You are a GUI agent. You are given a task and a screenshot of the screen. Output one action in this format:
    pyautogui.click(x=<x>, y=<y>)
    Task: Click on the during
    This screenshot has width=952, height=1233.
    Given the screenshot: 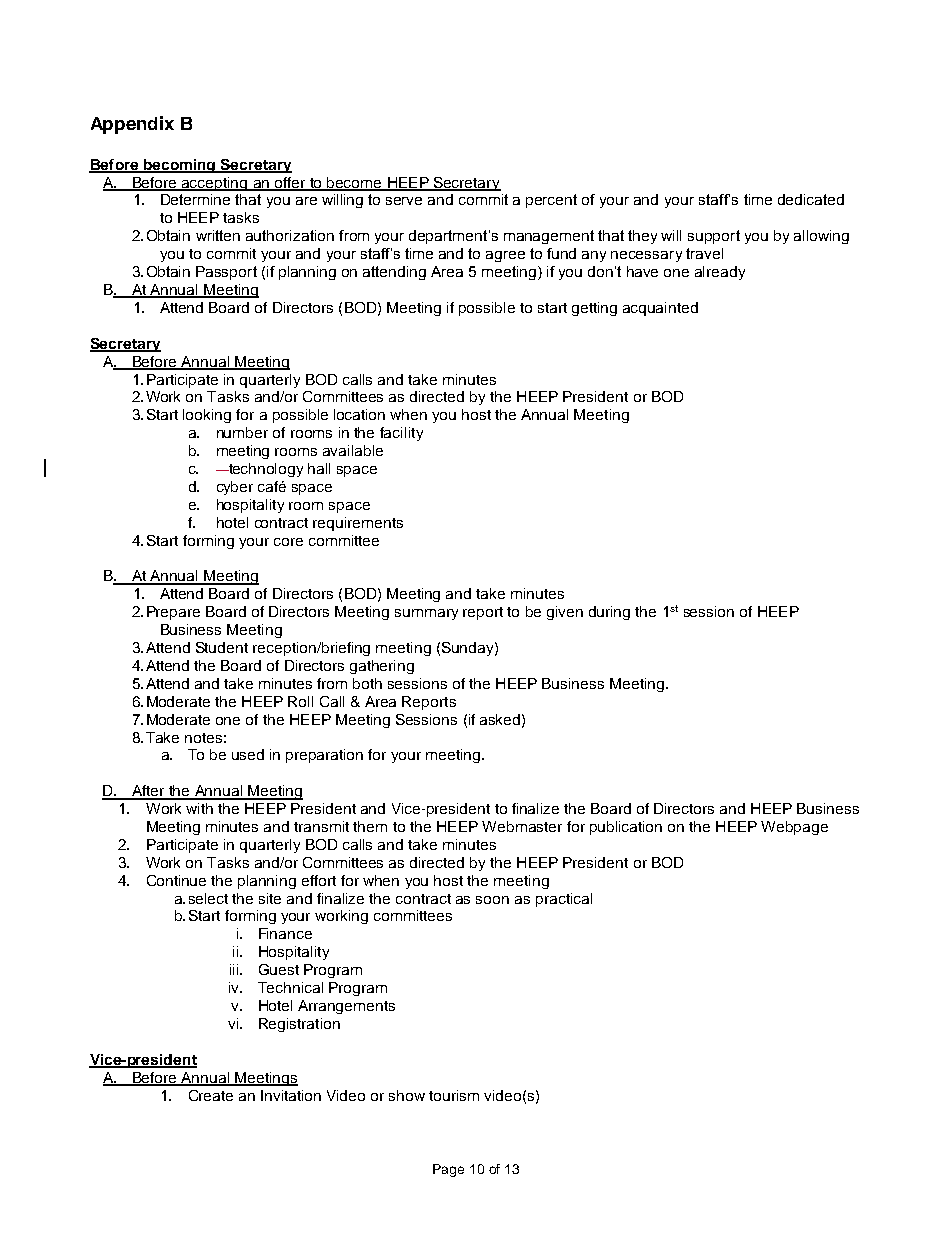 What is the action you would take?
    pyautogui.click(x=609, y=613)
